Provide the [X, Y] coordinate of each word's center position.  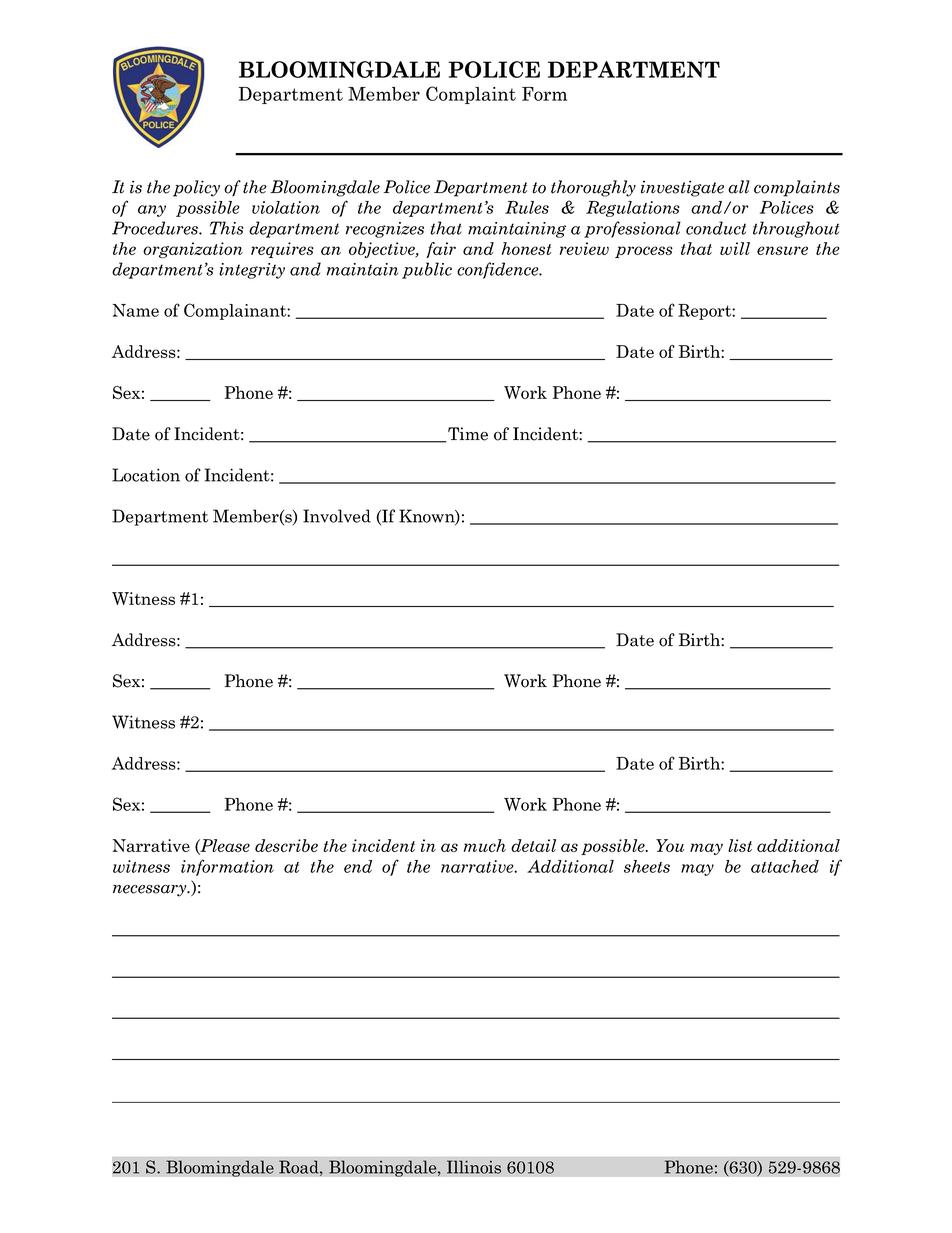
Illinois [474, 1167]
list [740, 845]
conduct [716, 228]
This [227, 228]
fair [441, 250]
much [485, 845]
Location [146, 475]
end [358, 866]
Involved [337, 516]
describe [286, 845]
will [735, 248]
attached [785, 866]
